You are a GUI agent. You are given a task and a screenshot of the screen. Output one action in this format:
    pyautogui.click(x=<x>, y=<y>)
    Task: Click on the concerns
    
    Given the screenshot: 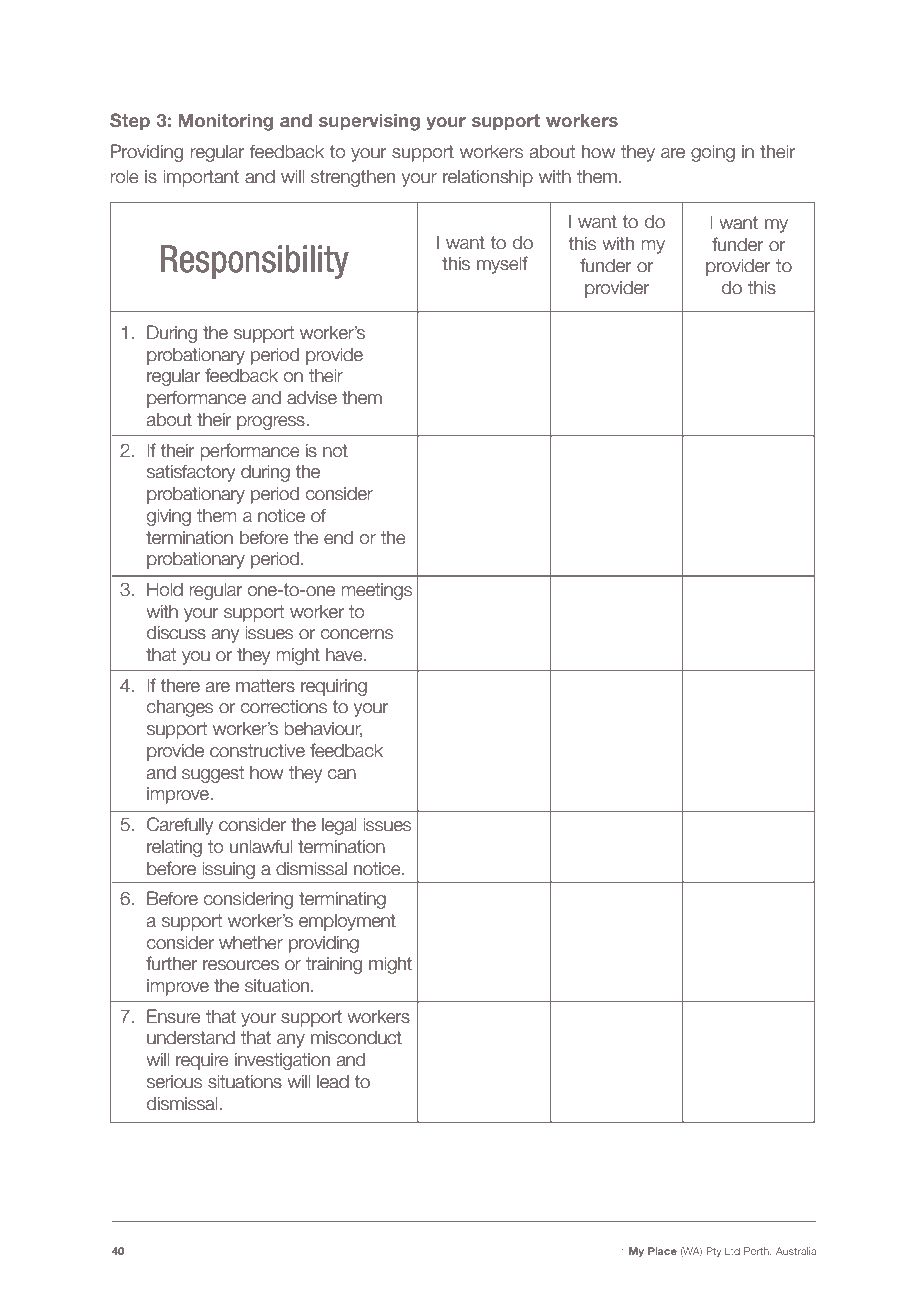 What is the action you would take?
    pyautogui.click(x=357, y=634)
